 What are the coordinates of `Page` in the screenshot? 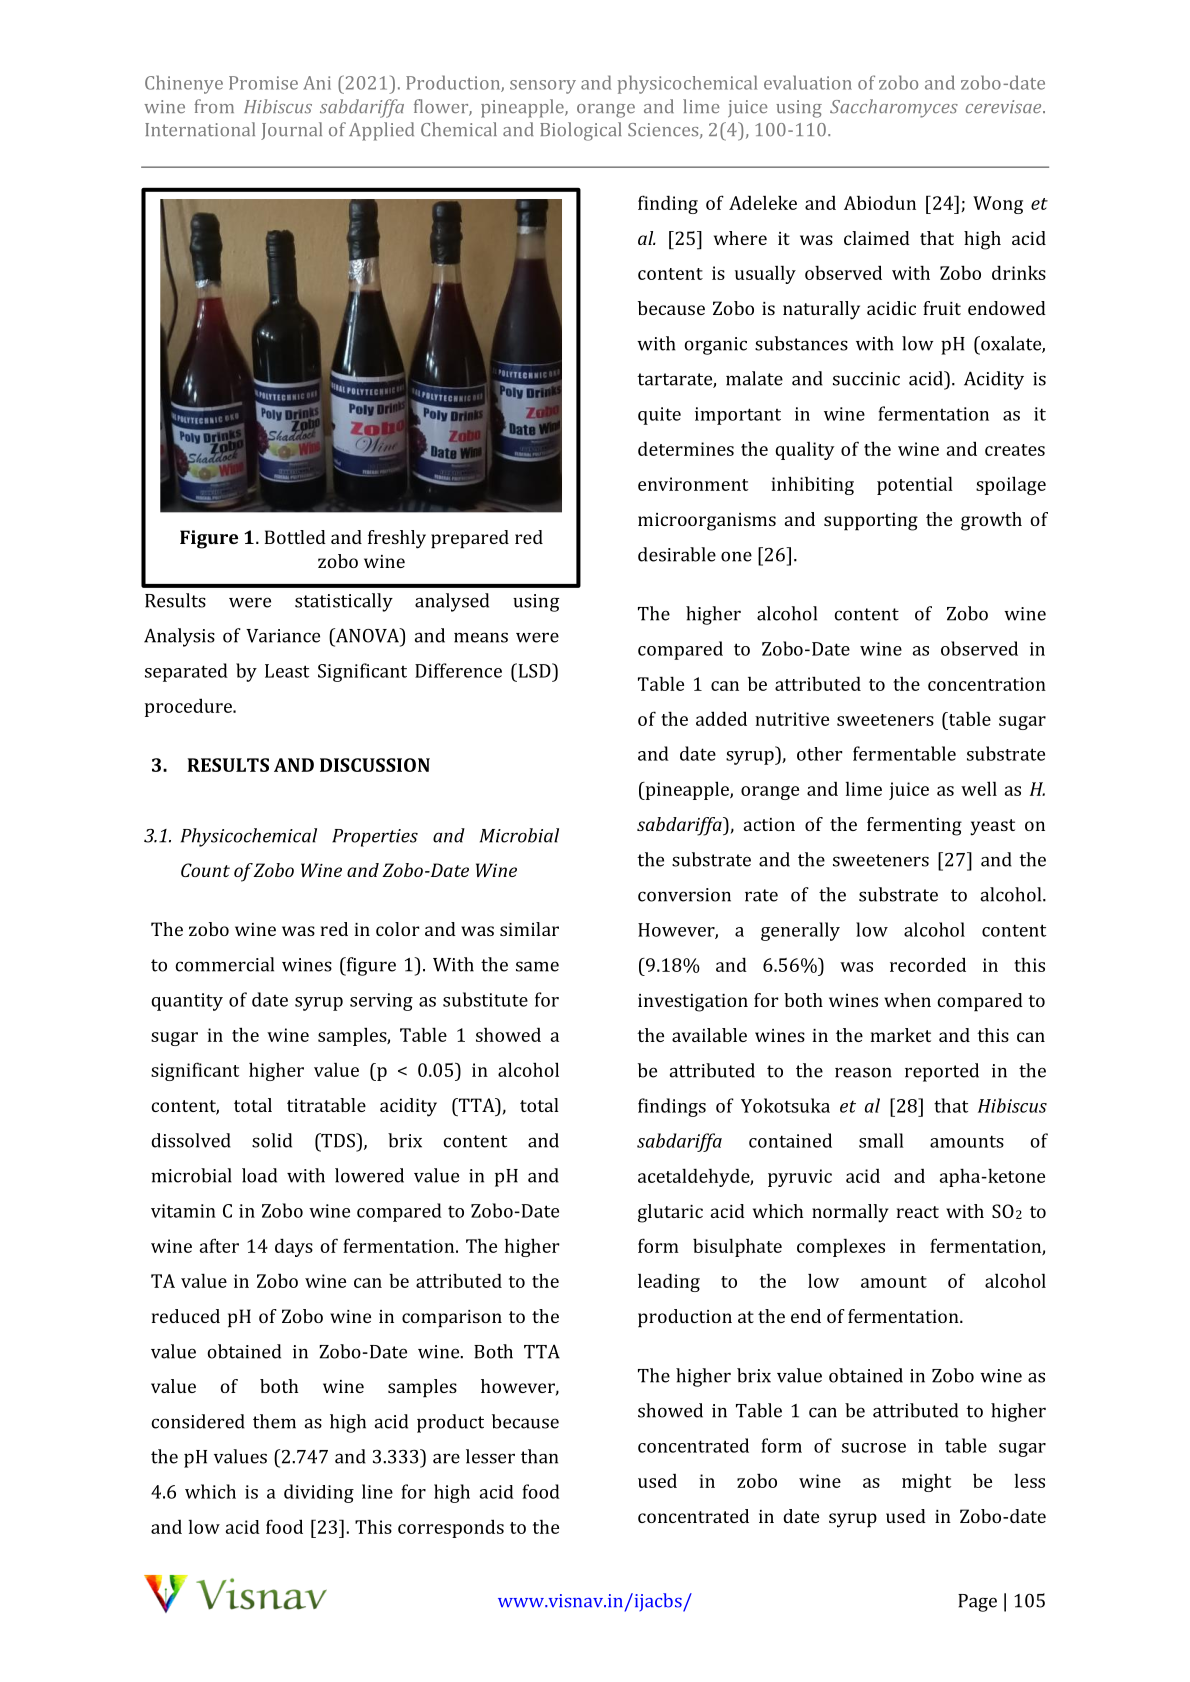 It's located at (977, 1603).
